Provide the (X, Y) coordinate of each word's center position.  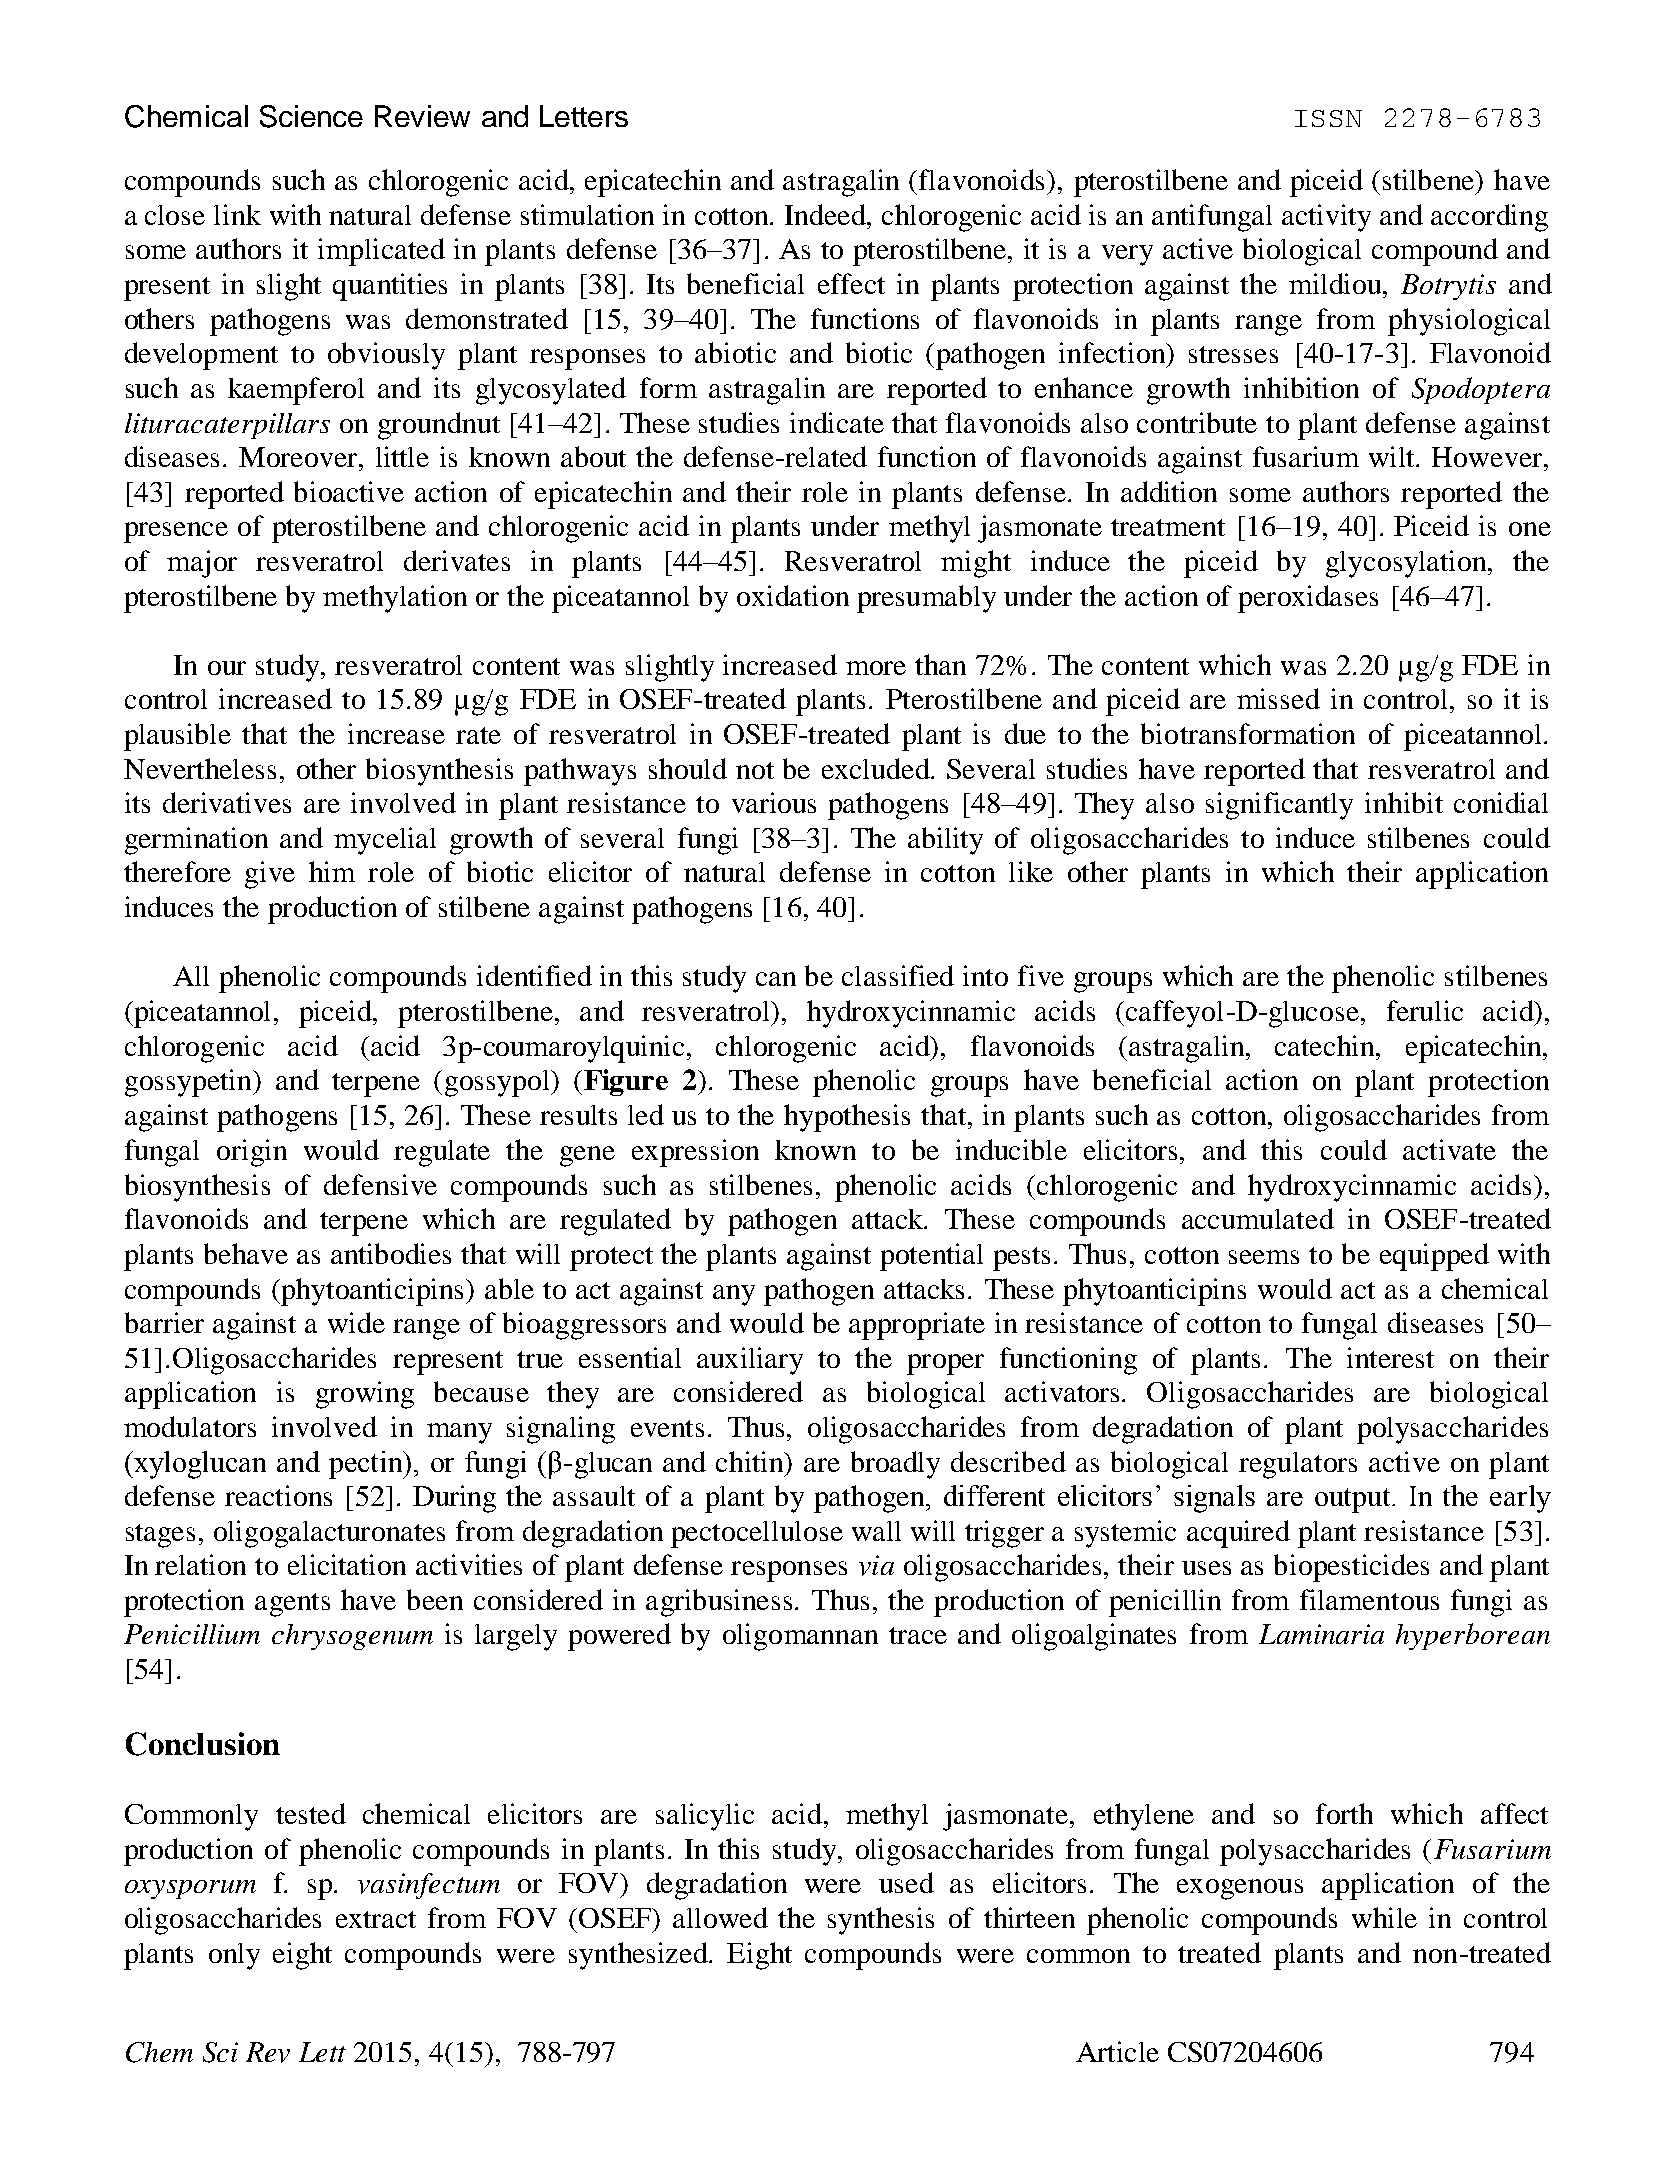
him (332, 871)
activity (1326, 218)
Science (311, 116)
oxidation (793, 595)
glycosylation (1407, 564)
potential (931, 1257)
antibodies (391, 1253)
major (202, 564)
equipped (1434, 1257)
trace (918, 1635)
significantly (1279, 806)
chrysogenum (352, 1637)
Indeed (827, 214)
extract (376, 1919)
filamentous (1369, 1599)
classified (898, 975)
